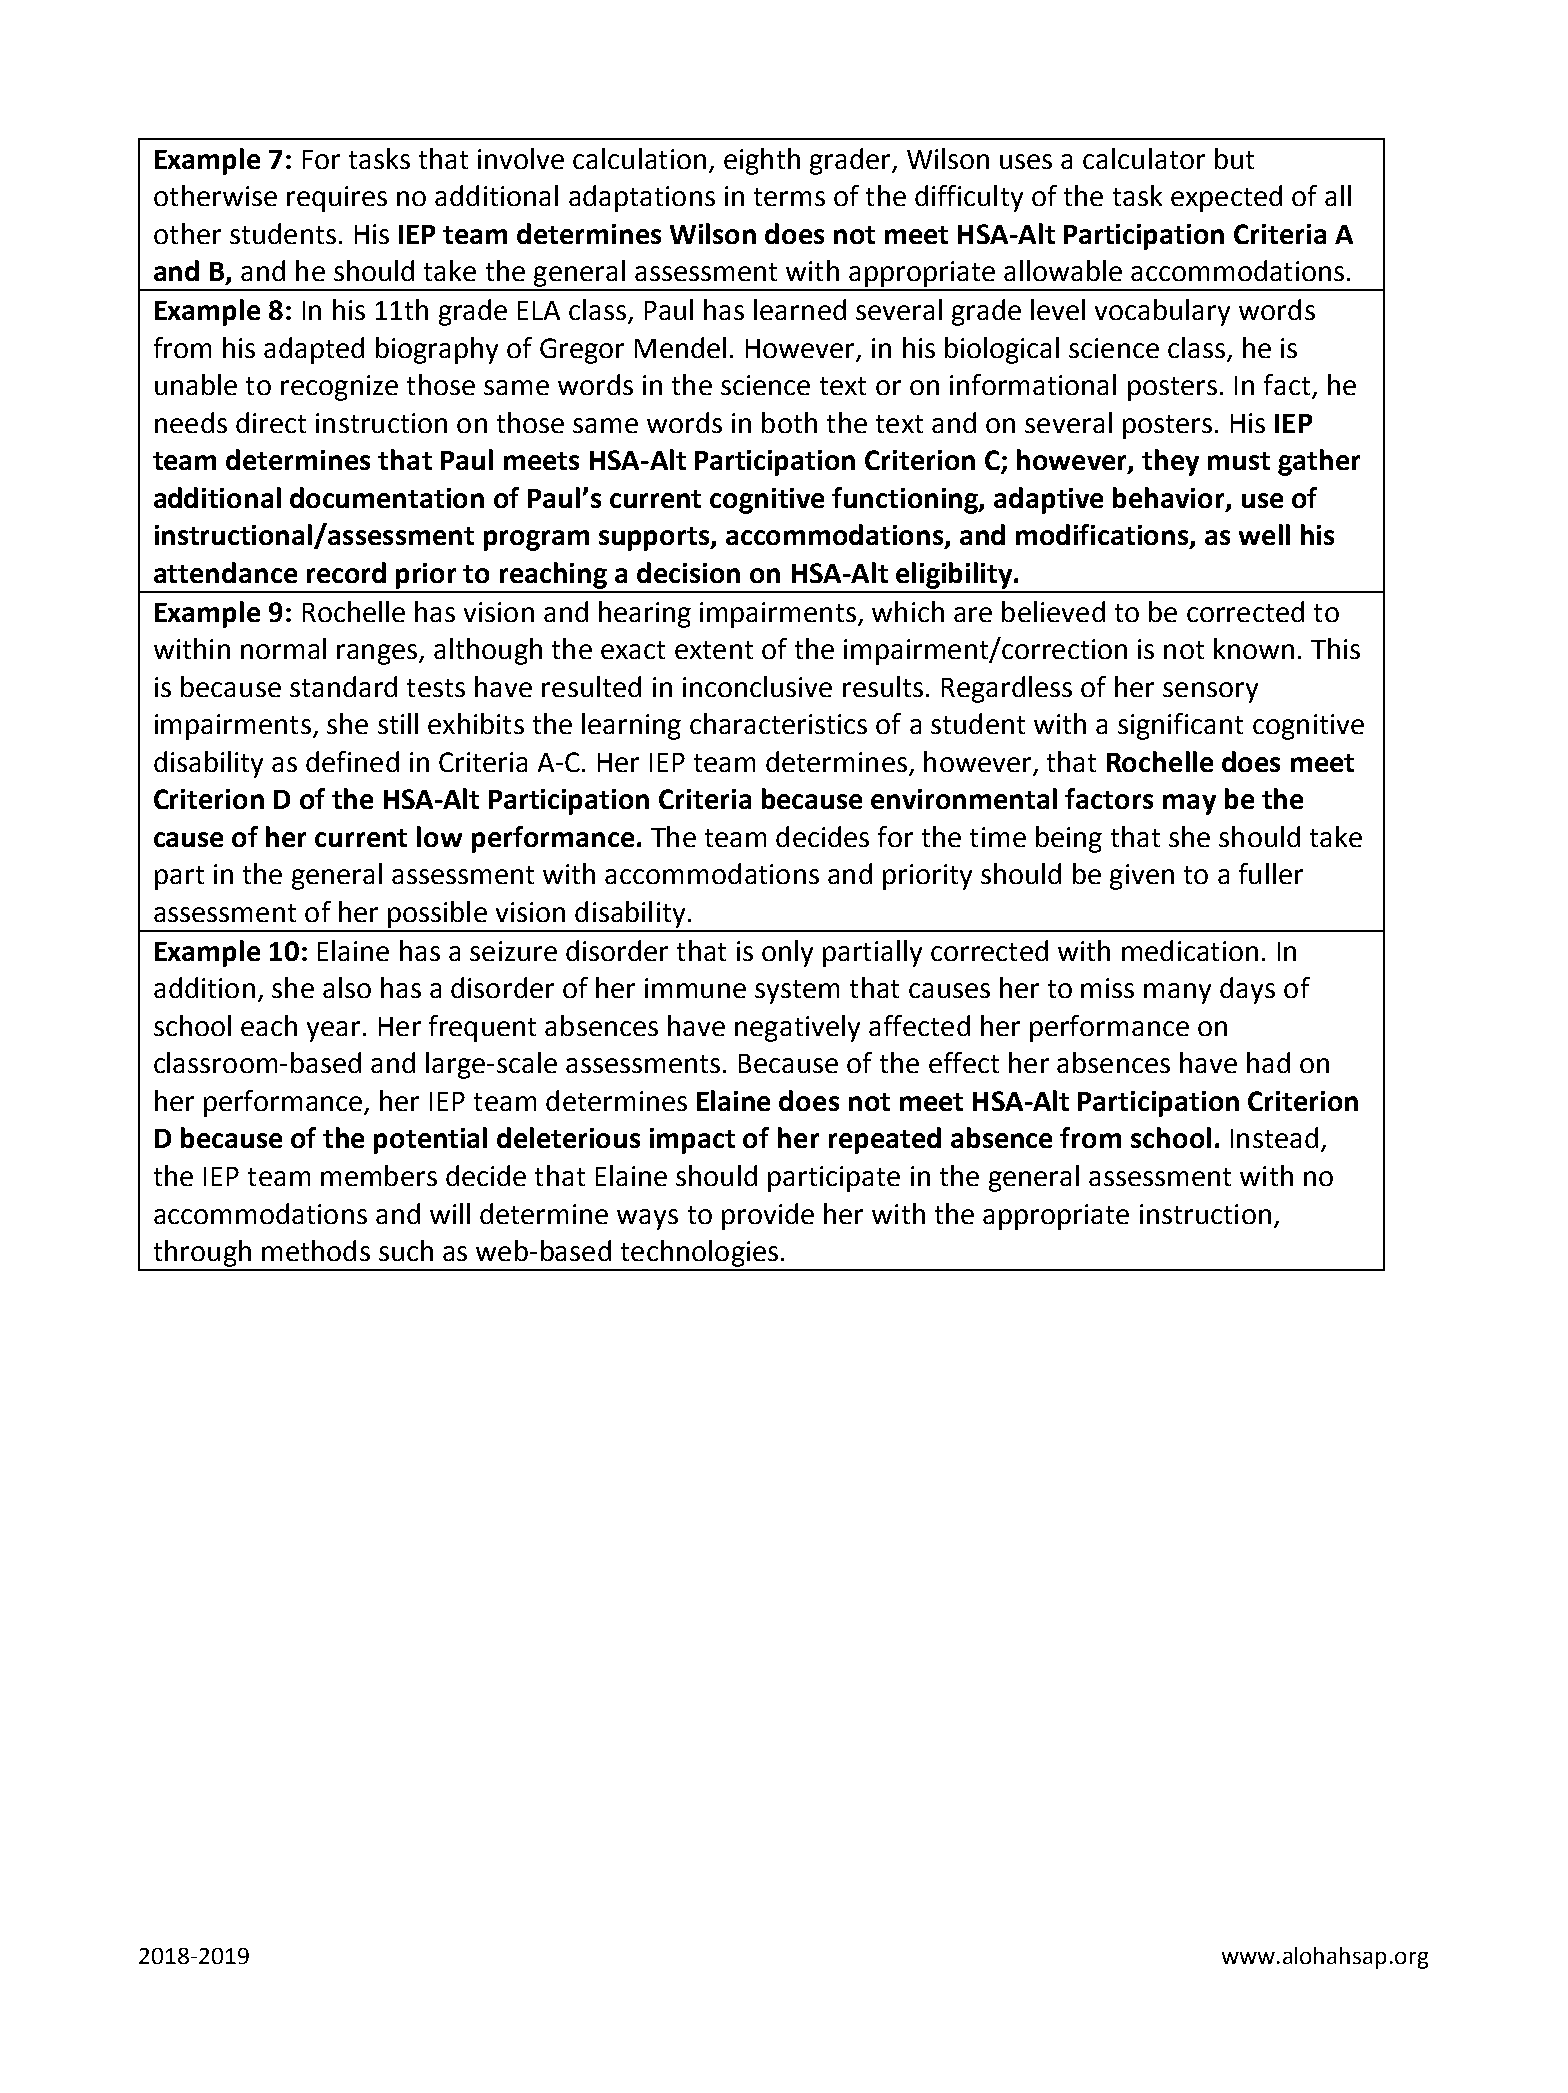  What do you see at coordinates (1226, 198) in the document?
I see `expected` at bounding box center [1226, 198].
